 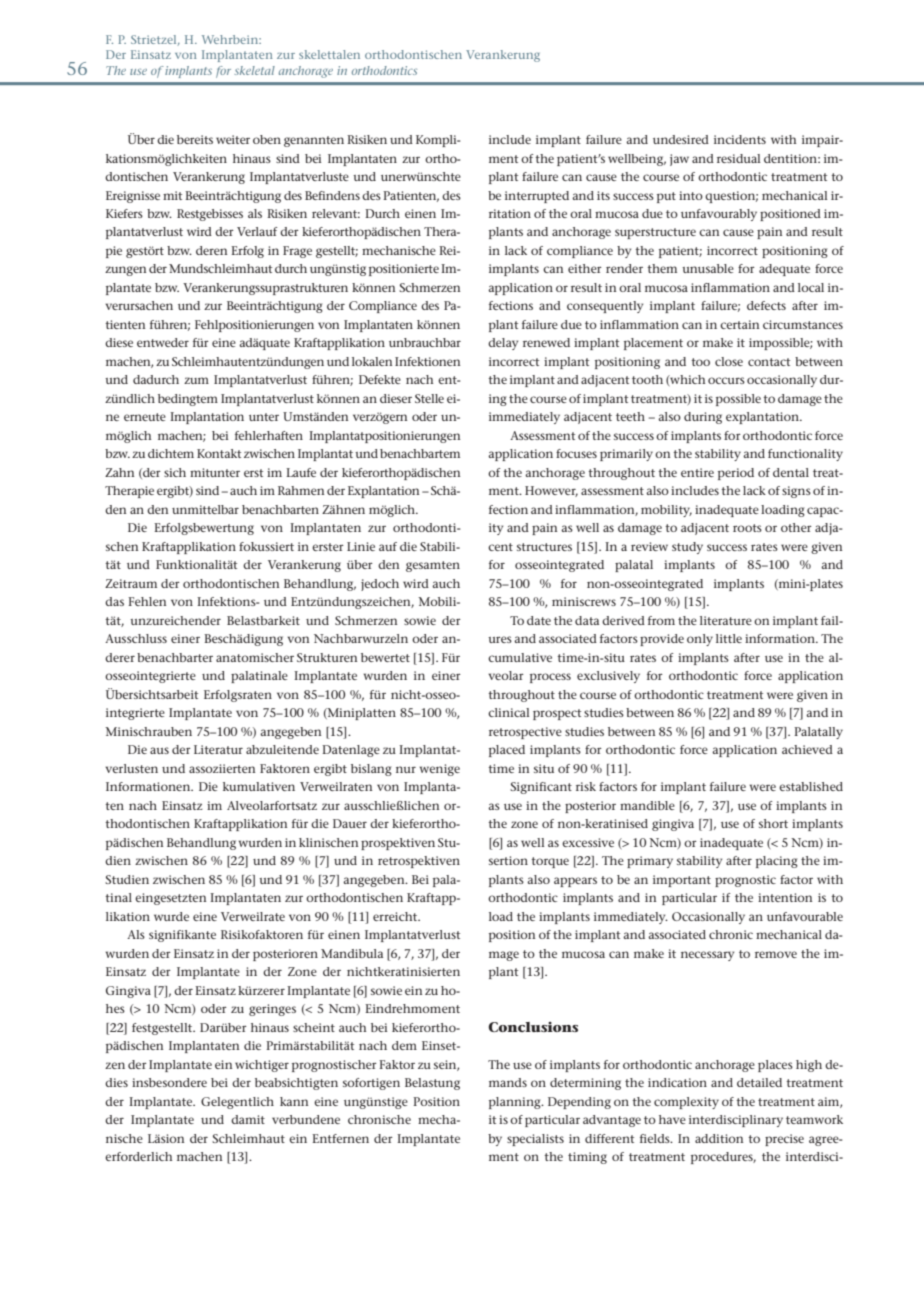 What do you see at coordinates (520, 657) in the image?
I see `cumulative` at bounding box center [520, 657].
